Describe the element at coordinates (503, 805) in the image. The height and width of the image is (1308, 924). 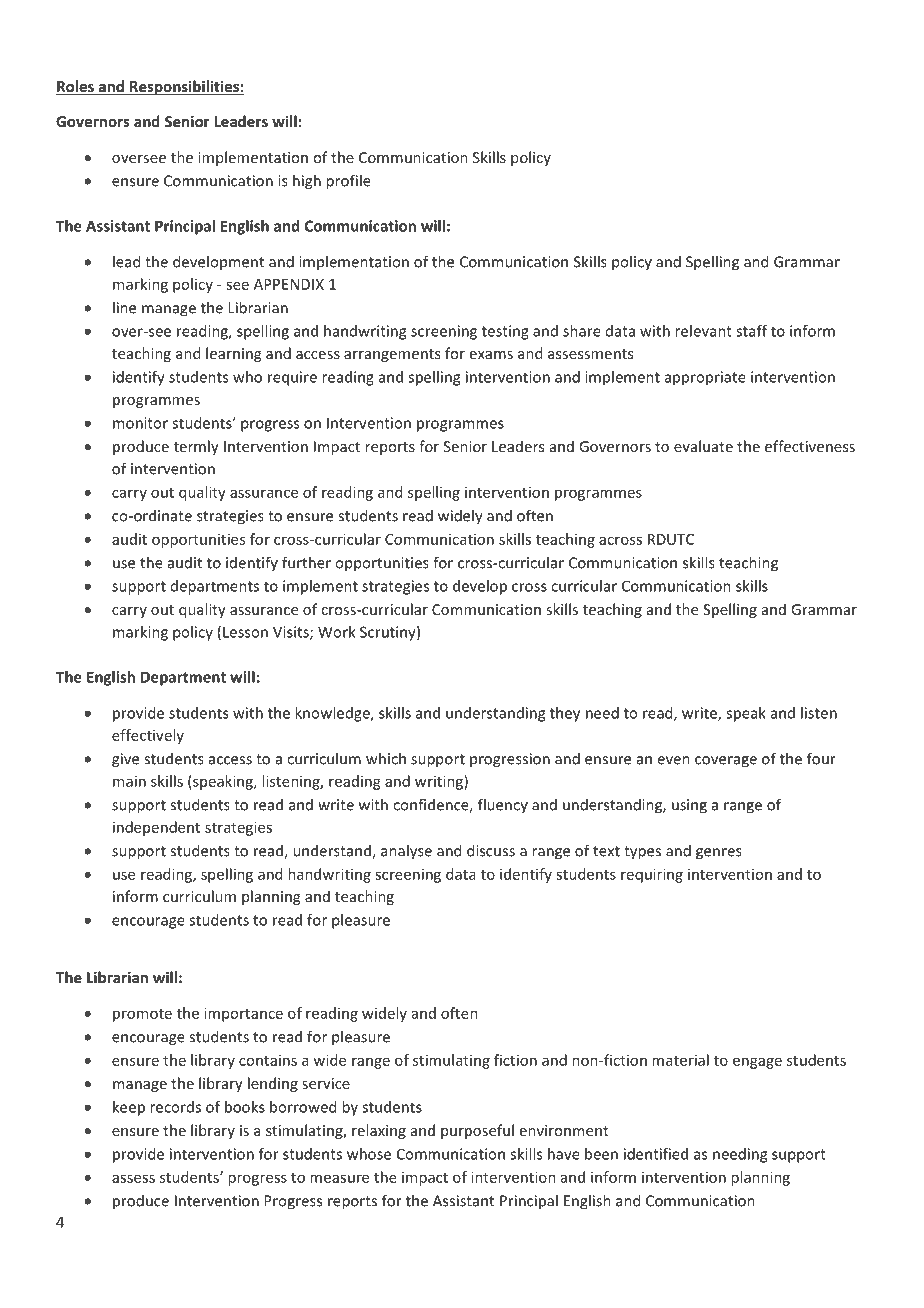
I see `fluency` at that location.
